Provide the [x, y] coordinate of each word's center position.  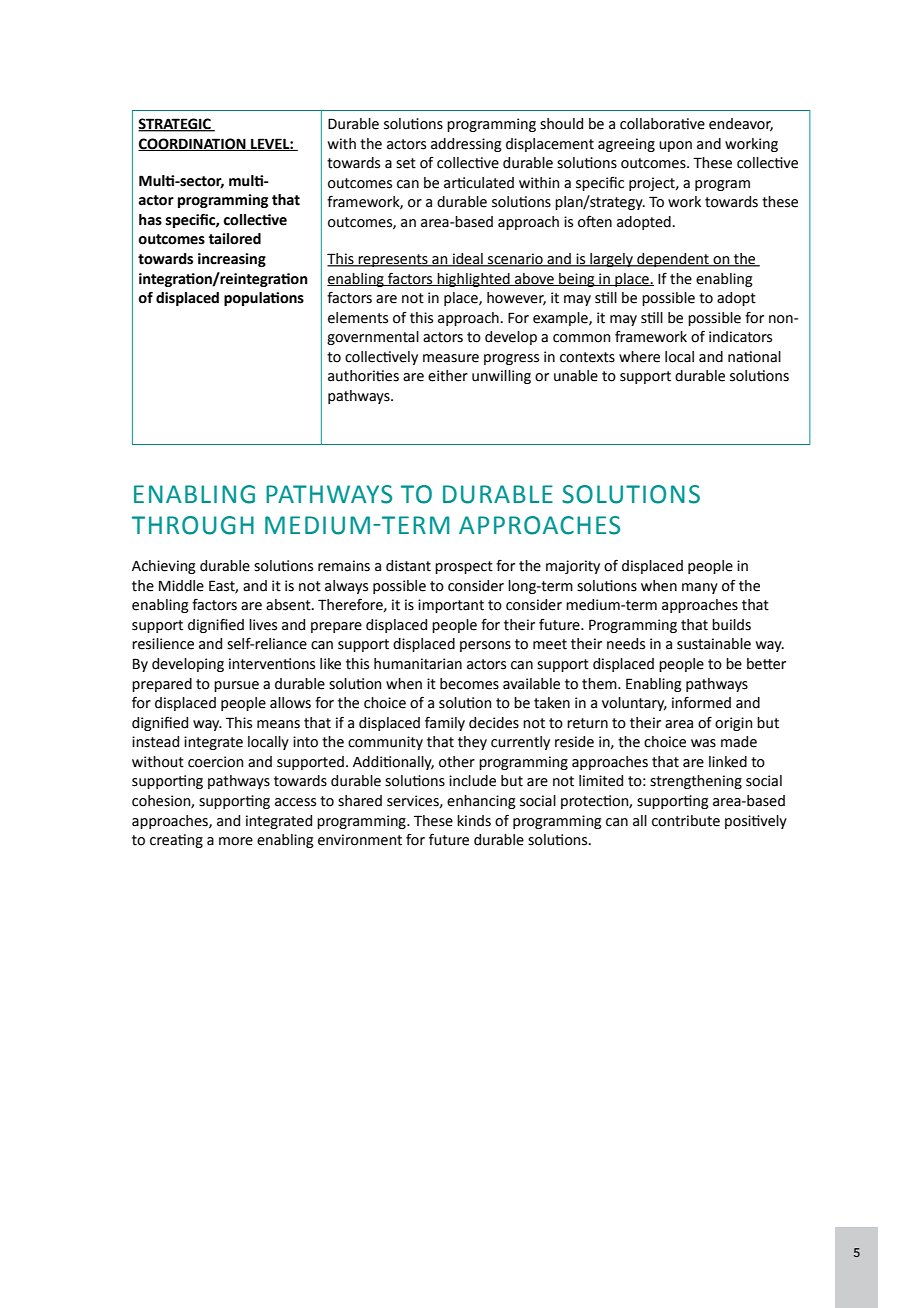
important [451, 606]
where [639, 357]
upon [675, 146]
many [700, 588]
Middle [181, 586]
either [448, 376]
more [236, 841]
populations [264, 299]
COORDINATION [193, 144]
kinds [474, 821]
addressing [466, 145]
